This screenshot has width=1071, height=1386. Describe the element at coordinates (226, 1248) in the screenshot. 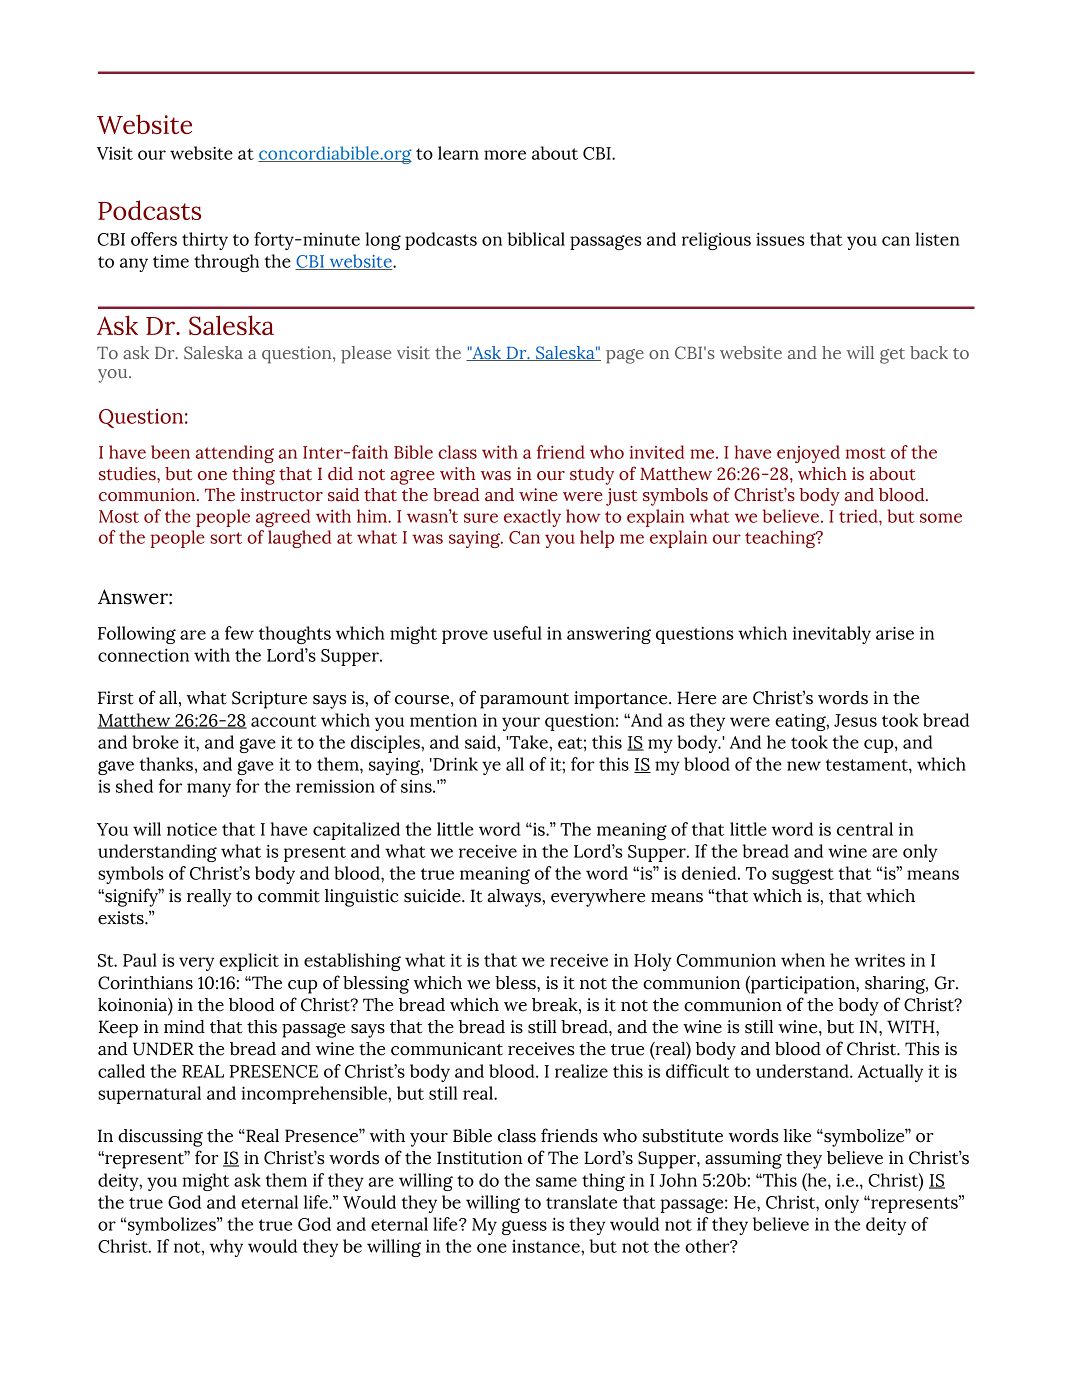

I see `why` at that location.
